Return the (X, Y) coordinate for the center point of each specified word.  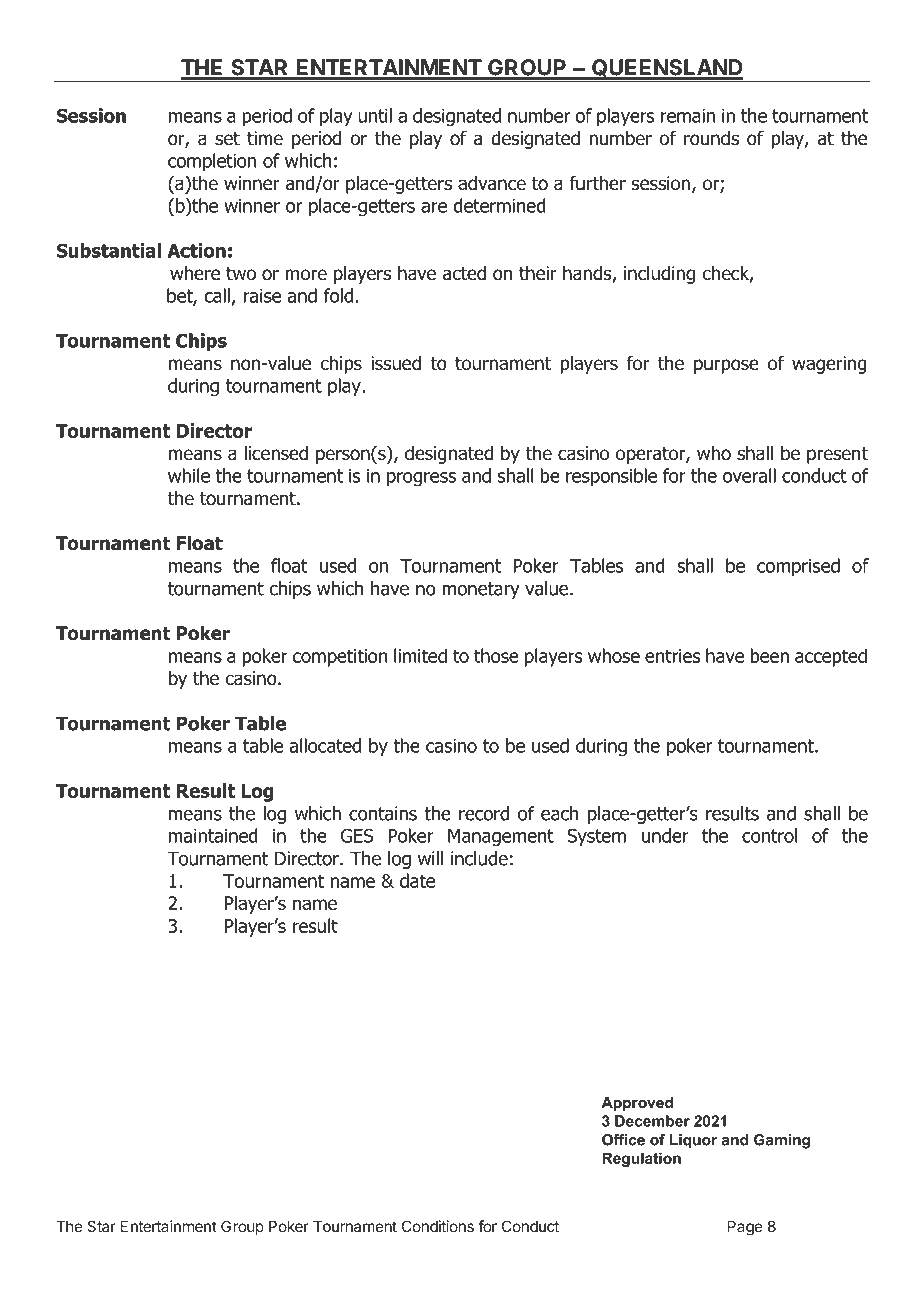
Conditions (438, 1226)
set (227, 139)
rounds (711, 138)
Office (623, 1140)
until (375, 115)
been (769, 655)
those (496, 655)
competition (340, 658)
